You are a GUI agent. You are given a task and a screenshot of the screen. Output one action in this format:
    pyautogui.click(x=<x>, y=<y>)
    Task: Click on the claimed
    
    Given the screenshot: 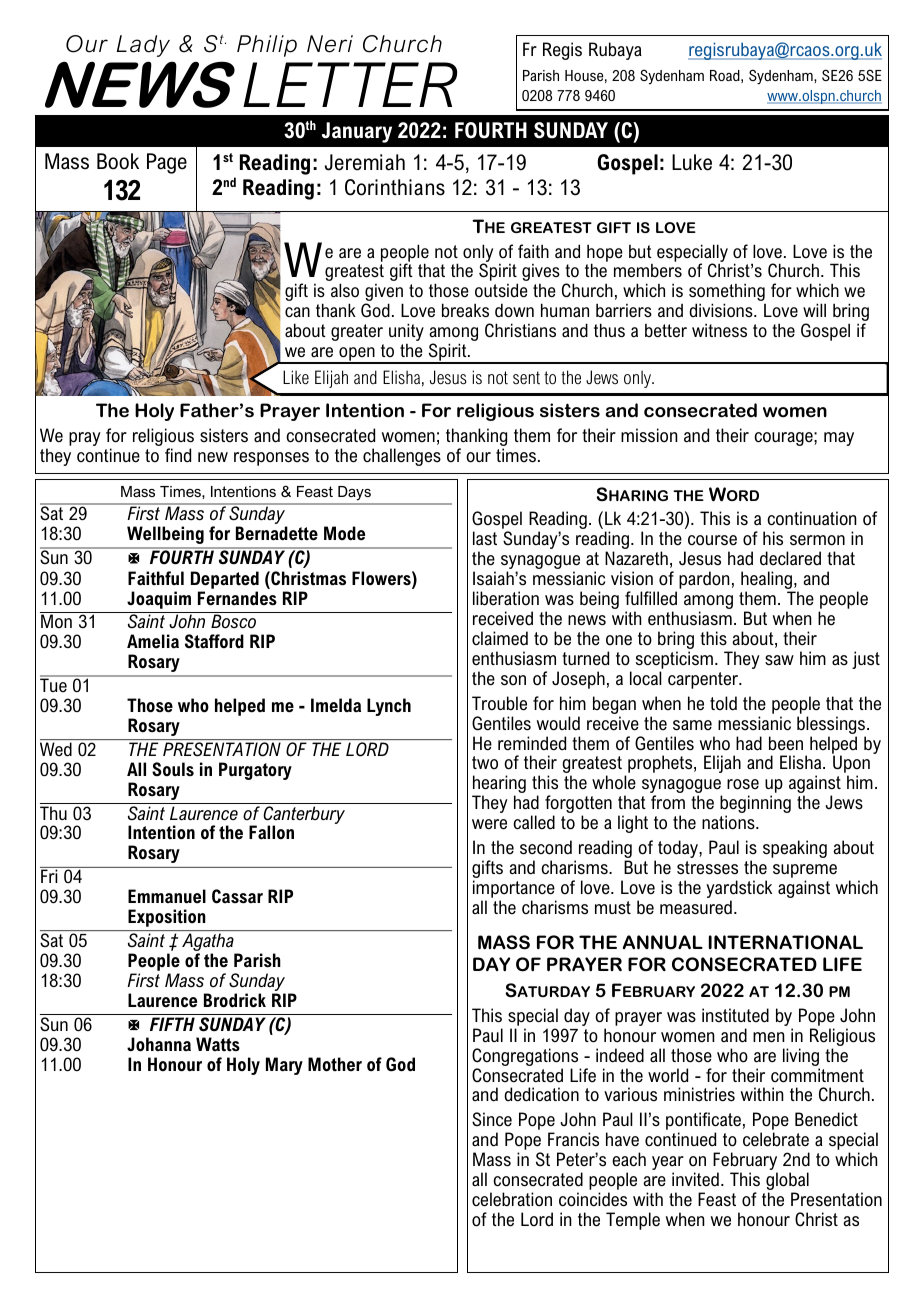 What is the action you would take?
    pyautogui.click(x=500, y=638)
